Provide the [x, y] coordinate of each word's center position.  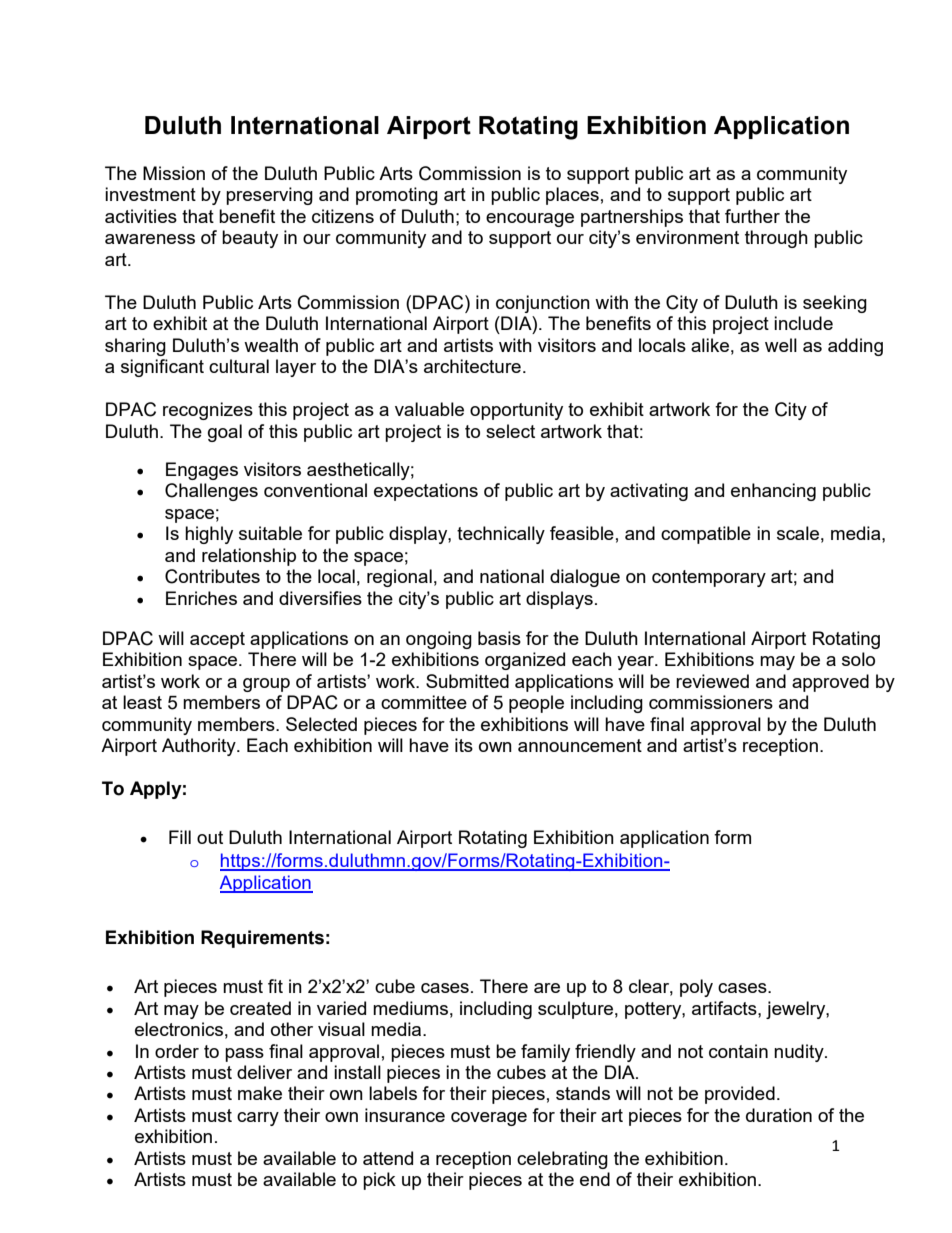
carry [258, 1119]
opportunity [516, 411]
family [545, 1053]
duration [779, 1115]
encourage [530, 220]
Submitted [467, 681]
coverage [489, 1119]
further [752, 216]
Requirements [262, 939]
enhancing [773, 492]
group [266, 685]
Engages [202, 471]
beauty [250, 239]
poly [696, 988]
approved [830, 683]
